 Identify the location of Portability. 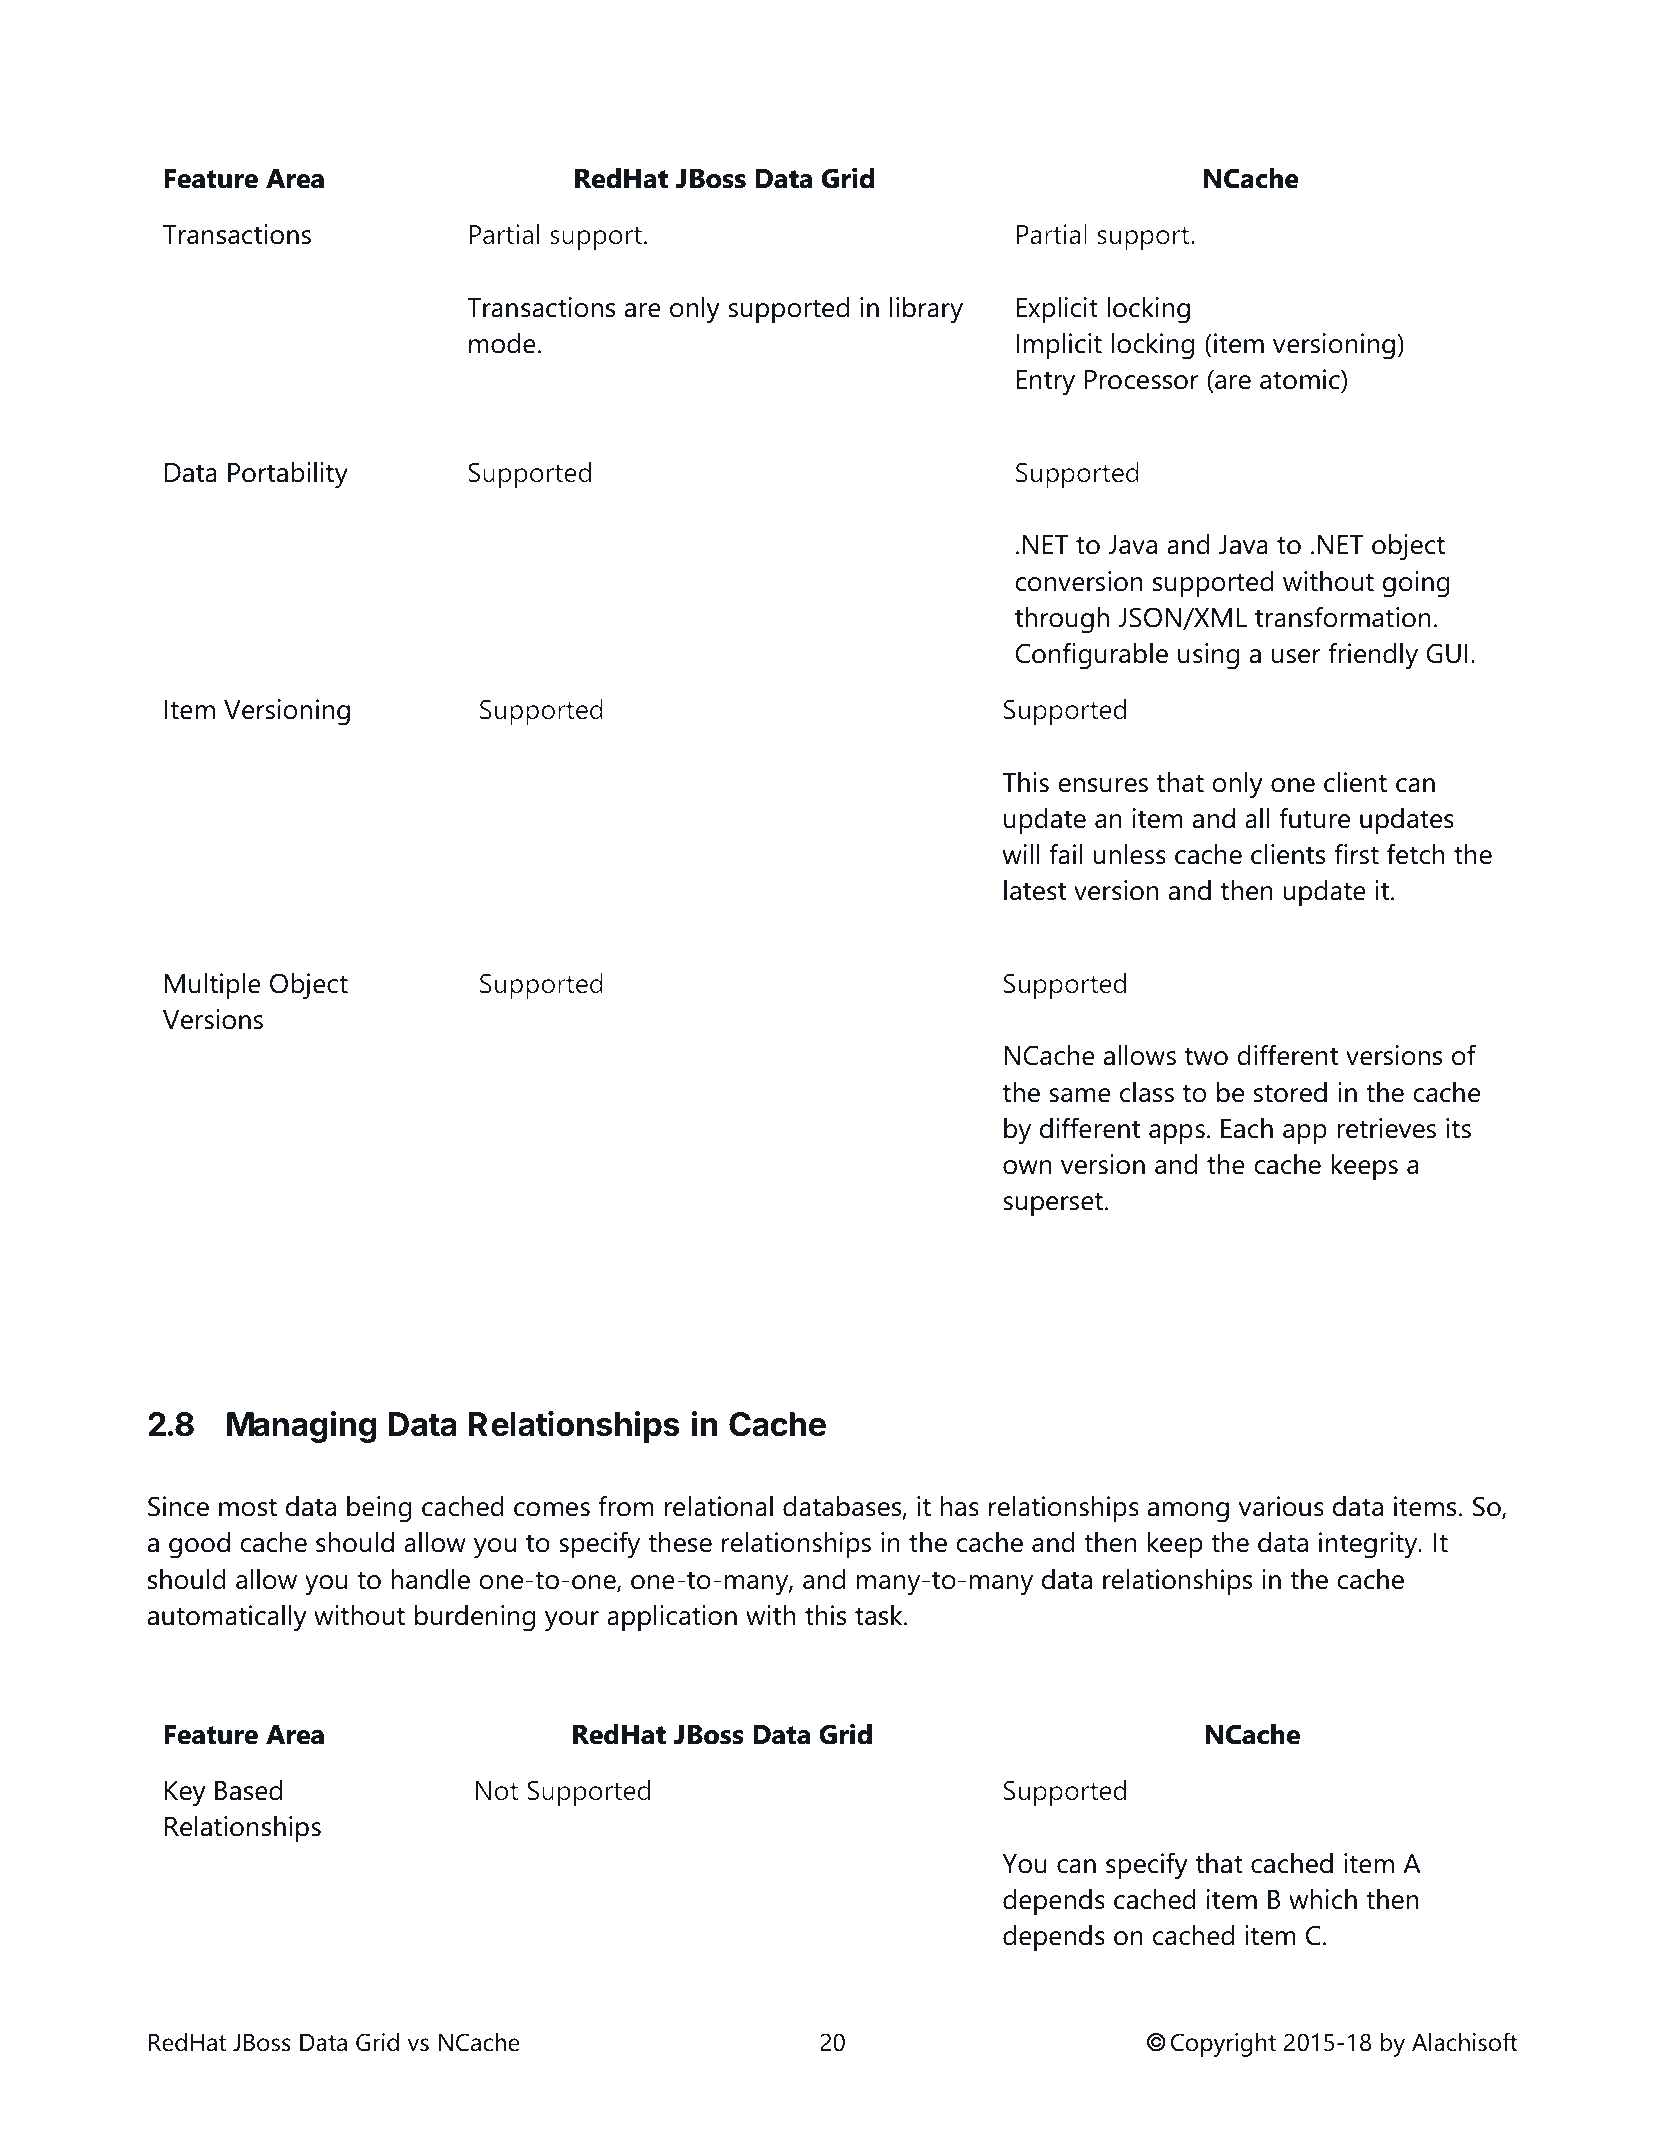
(288, 475).
